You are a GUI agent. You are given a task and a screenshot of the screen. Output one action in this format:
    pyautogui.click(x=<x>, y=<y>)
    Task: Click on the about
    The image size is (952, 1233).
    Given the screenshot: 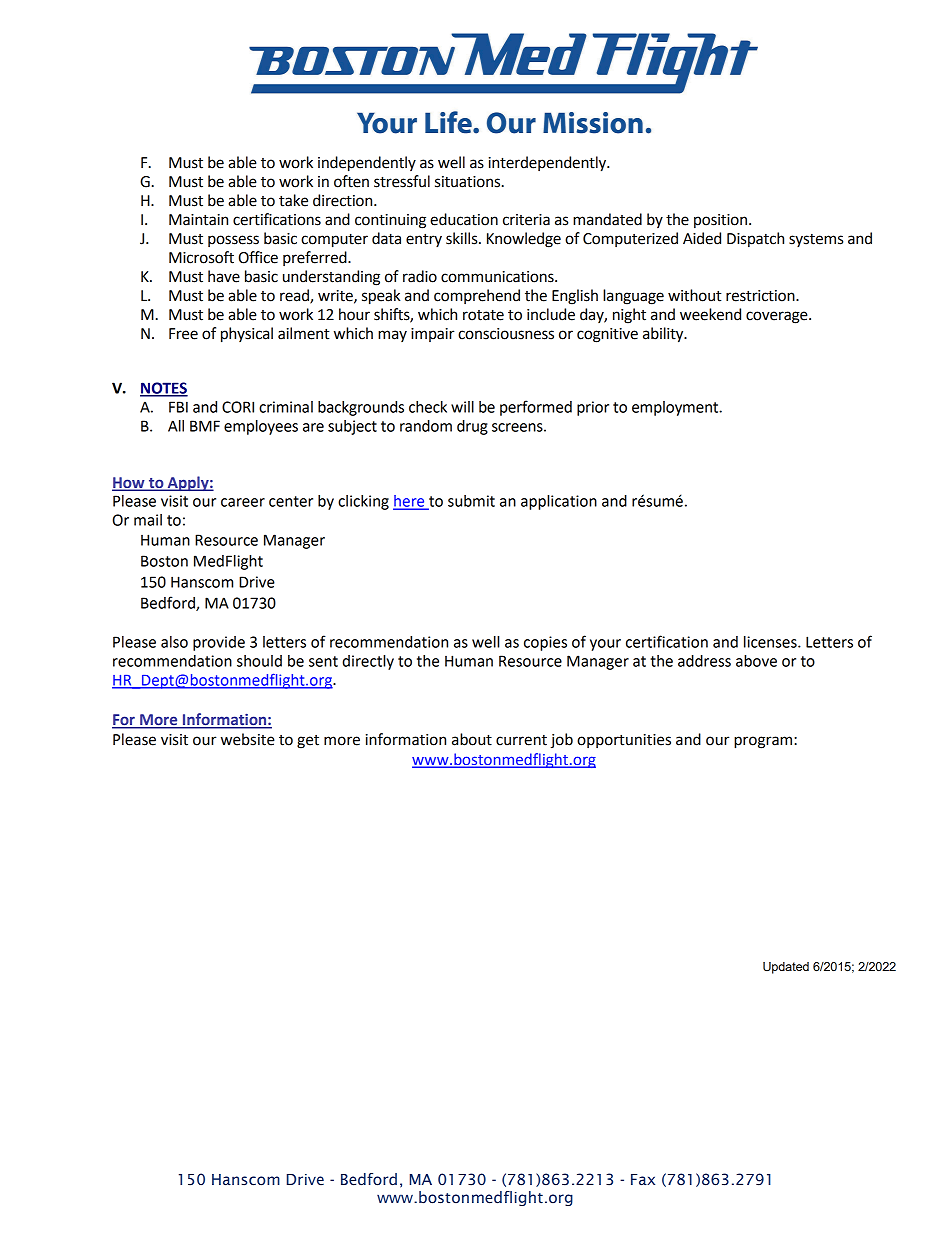 What is the action you would take?
    pyautogui.click(x=472, y=739)
